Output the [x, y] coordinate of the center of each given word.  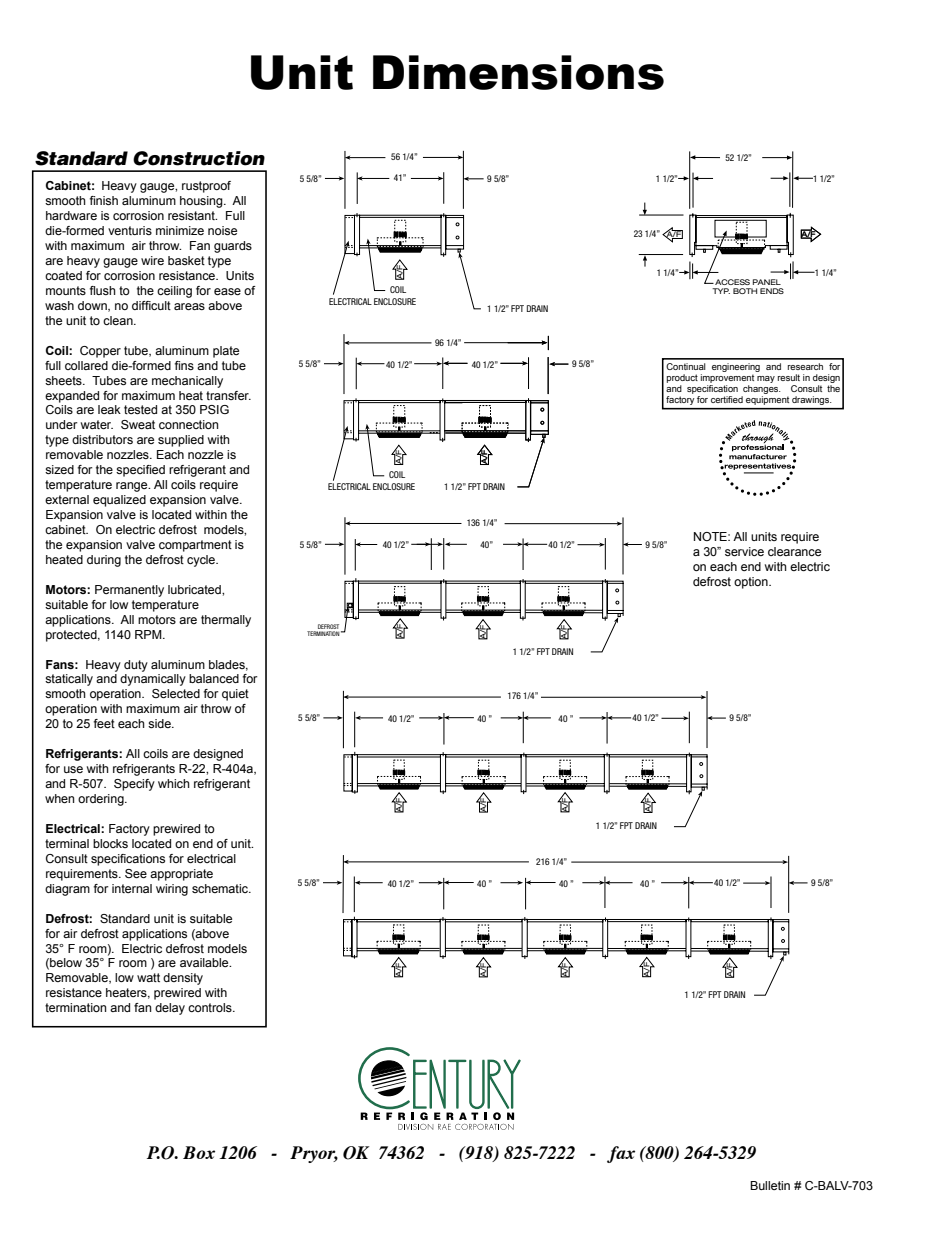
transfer [228, 395]
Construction [199, 158]
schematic [221, 888]
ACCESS [731, 282]
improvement [727, 378]
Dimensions [518, 72]
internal [132, 888]
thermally [226, 621]
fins [184, 365]
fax [621, 1154]
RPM [149, 634]
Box [199, 1152]
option [752, 583]
